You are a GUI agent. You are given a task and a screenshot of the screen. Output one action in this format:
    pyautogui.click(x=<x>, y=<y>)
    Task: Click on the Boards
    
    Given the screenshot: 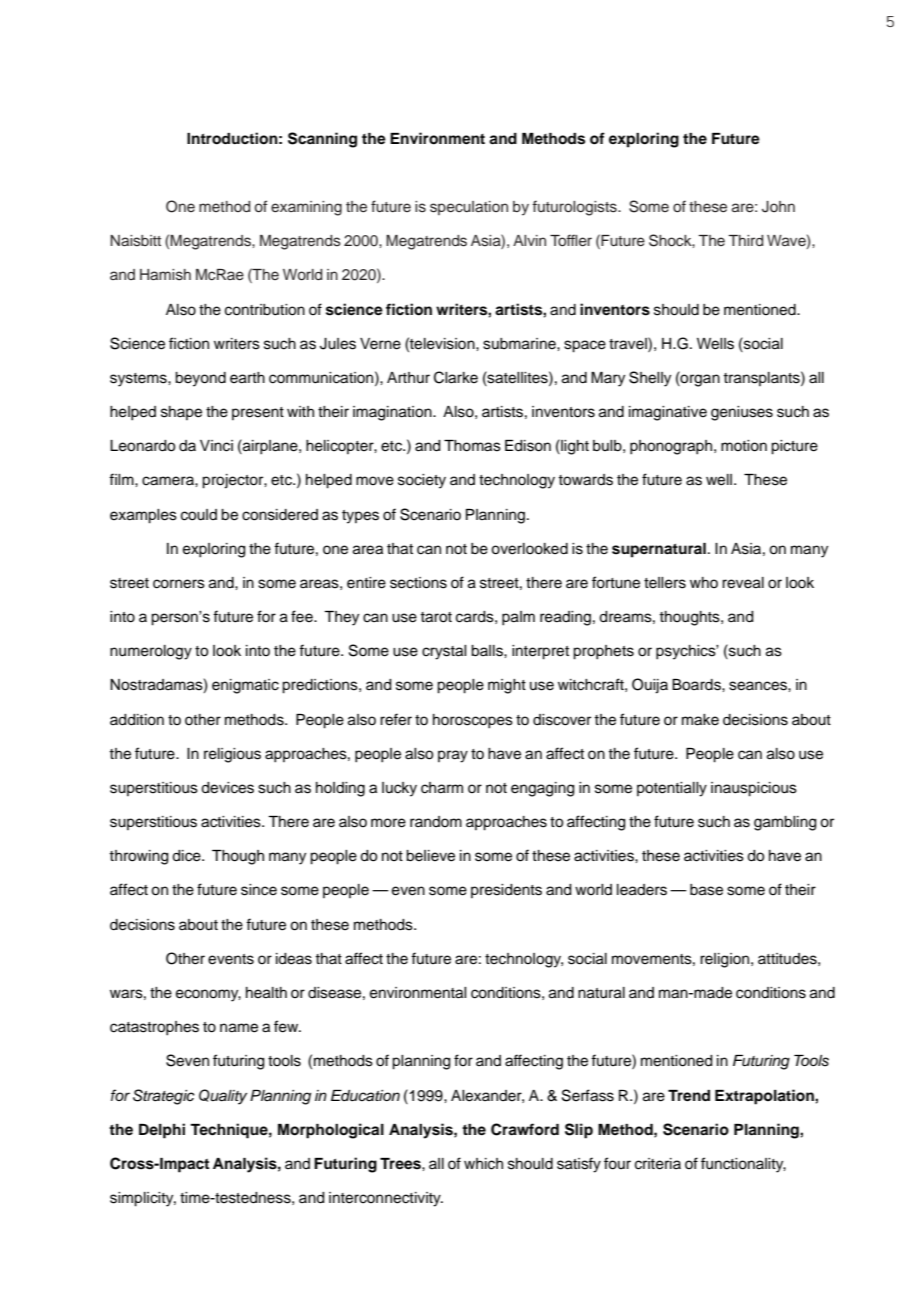 What is the action you would take?
    pyautogui.click(x=697, y=685)
